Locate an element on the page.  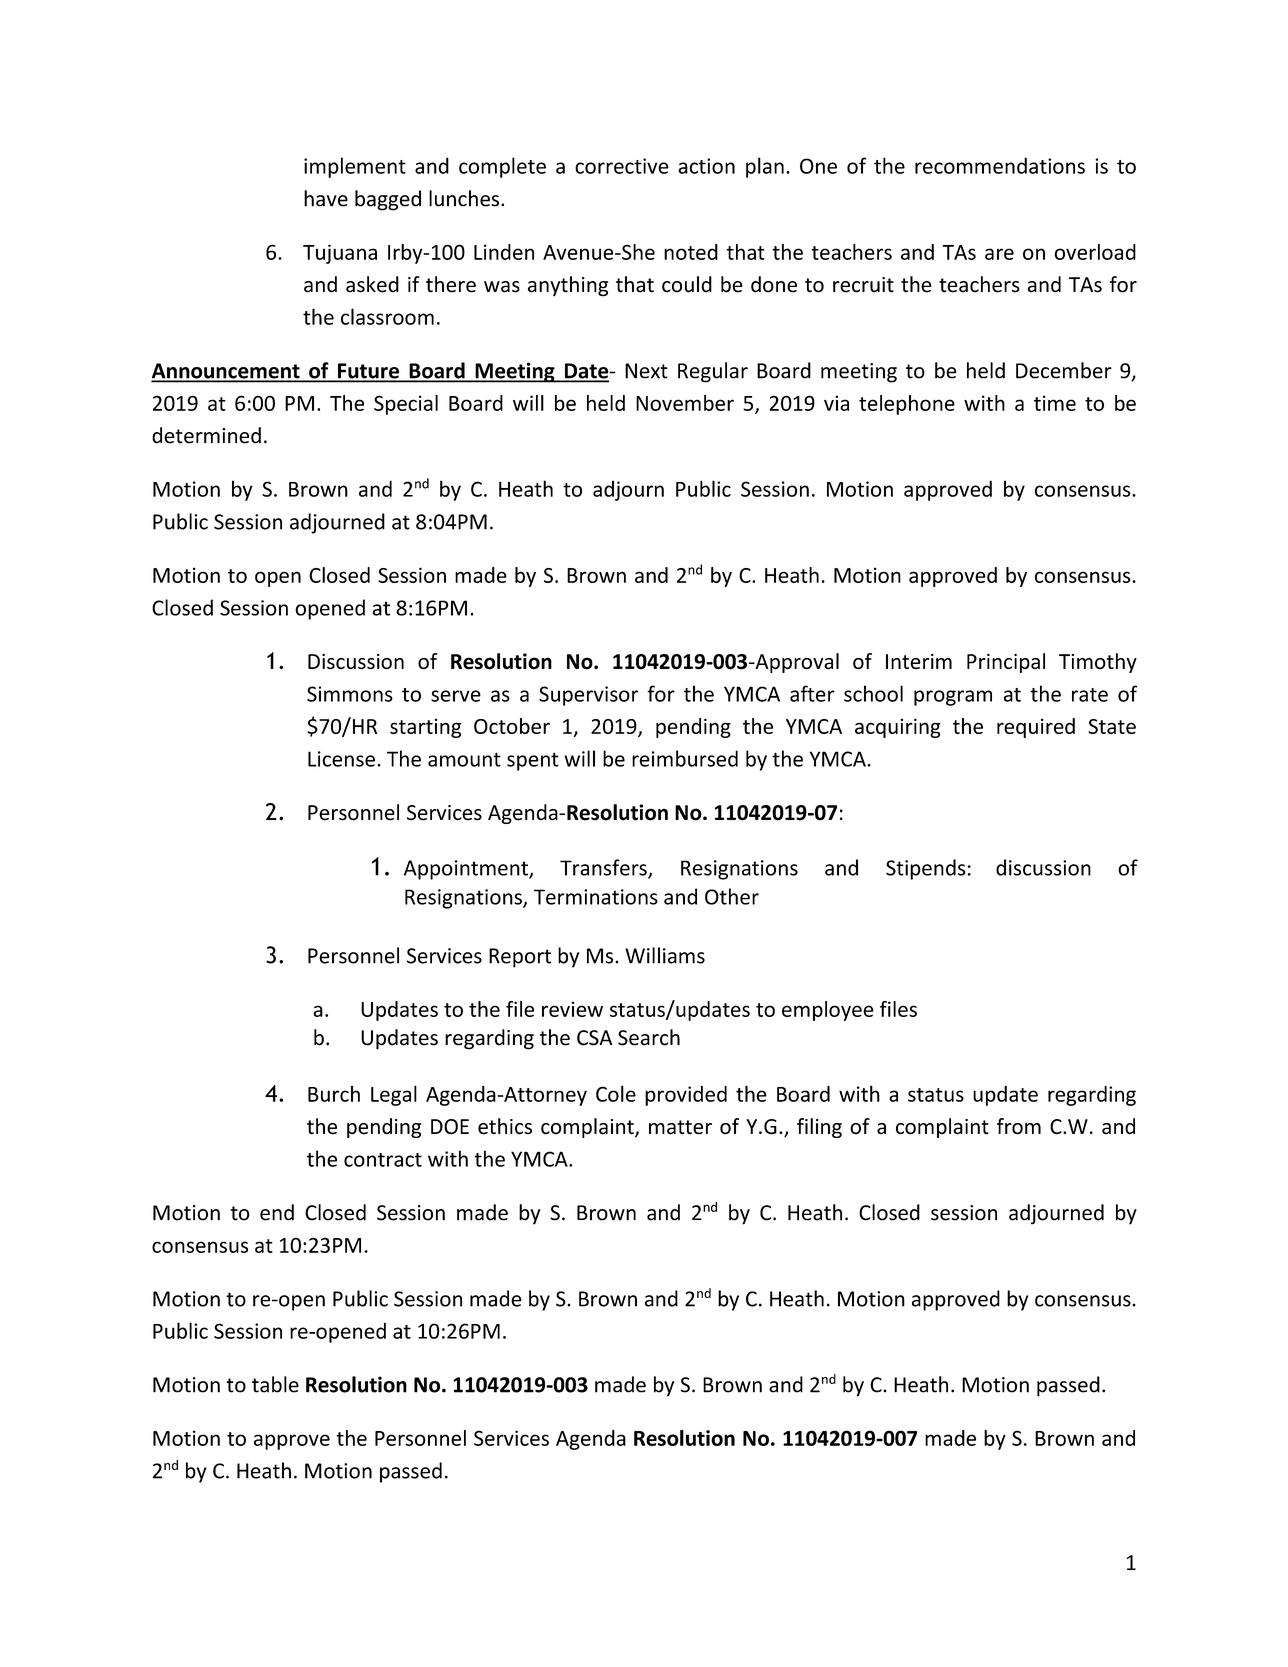
table is located at coordinates (275, 1384).
